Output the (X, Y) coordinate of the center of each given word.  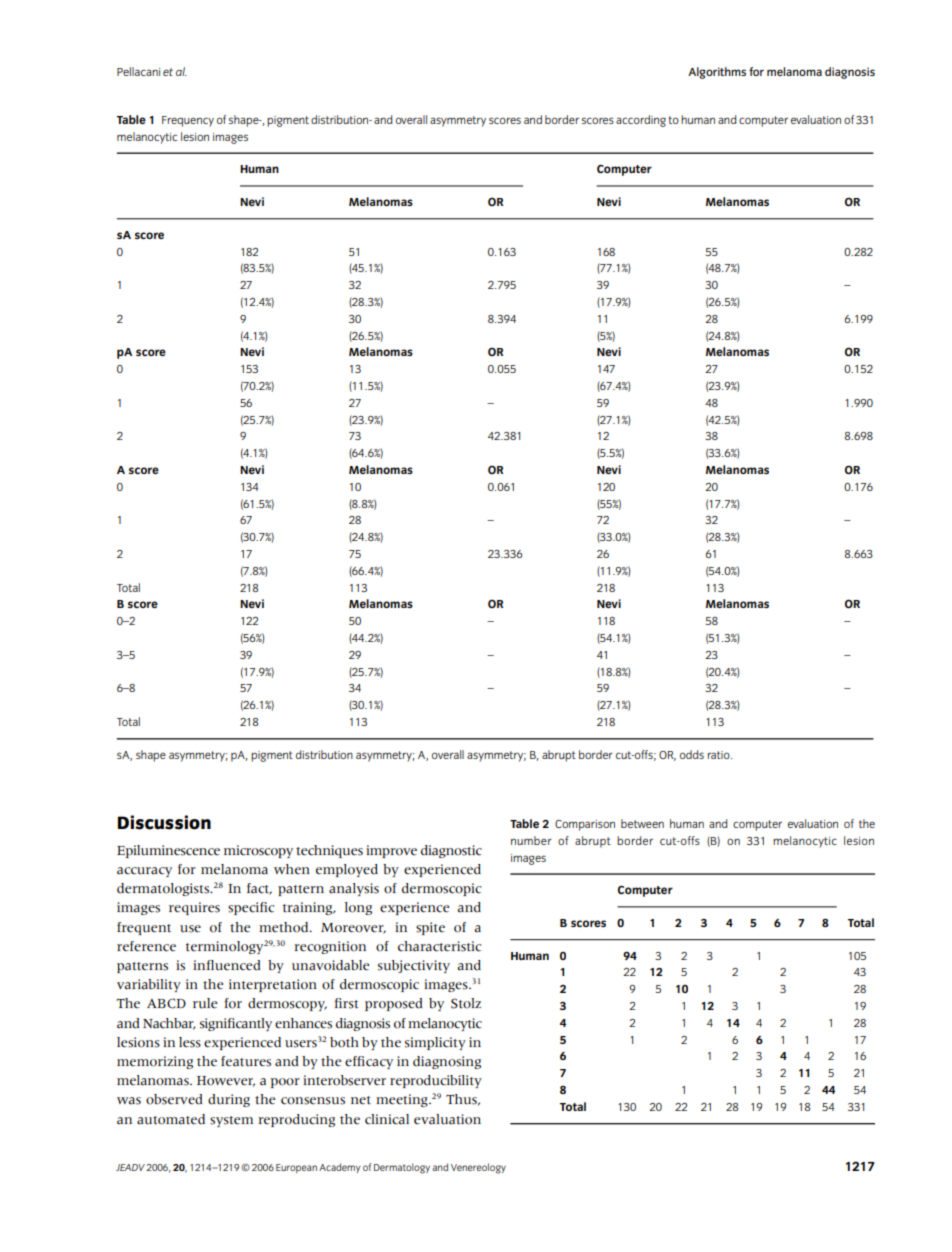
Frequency (188, 121)
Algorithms (717, 73)
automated (171, 1119)
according (641, 121)
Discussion (164, 822)
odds (692, 754)
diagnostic (451, 851)
